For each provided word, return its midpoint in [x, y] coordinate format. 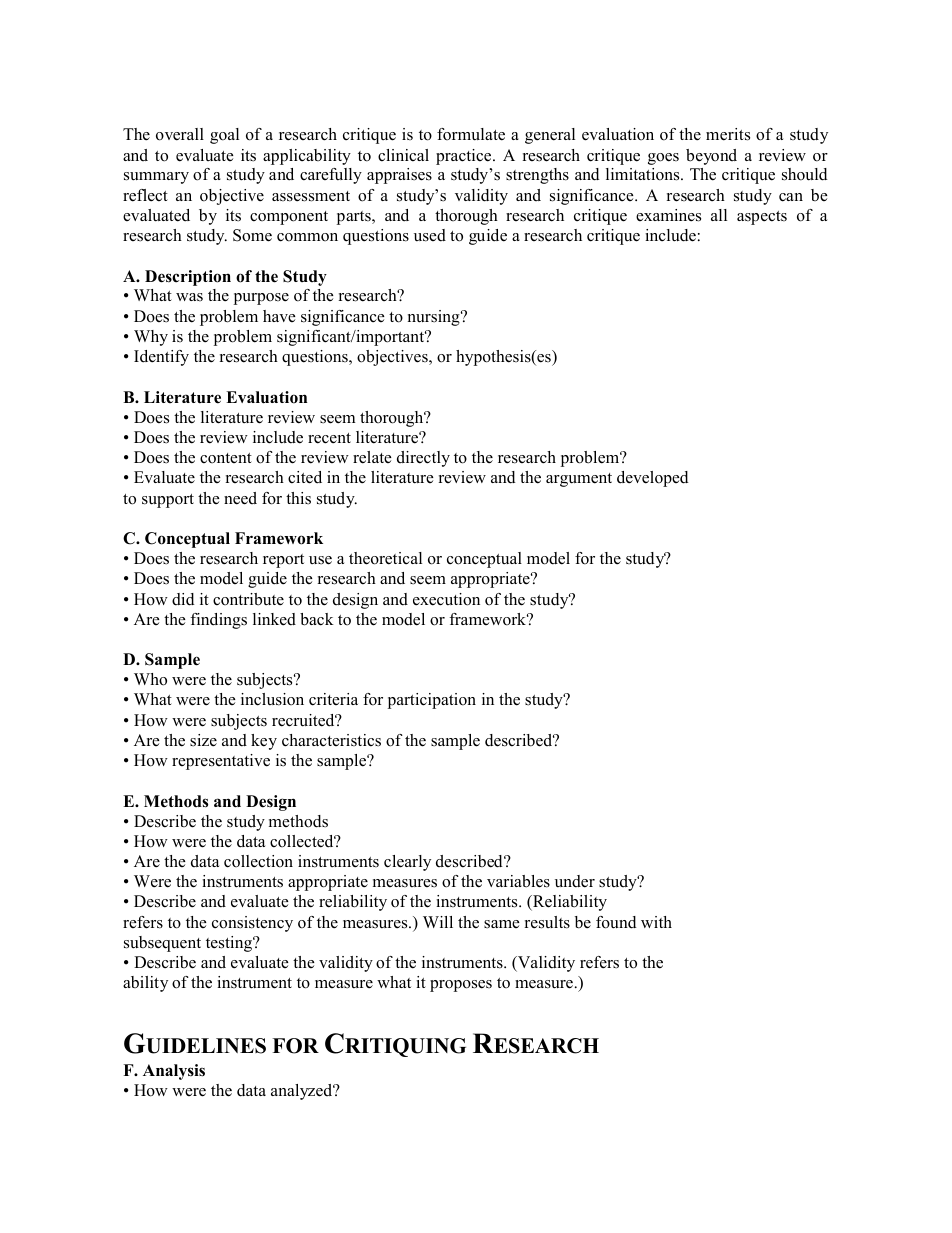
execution [446, 599]
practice [465, 157]
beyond [711, 157]
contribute [248, 599]
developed [653, 479]
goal [224, 136]
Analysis [174, 1072]
